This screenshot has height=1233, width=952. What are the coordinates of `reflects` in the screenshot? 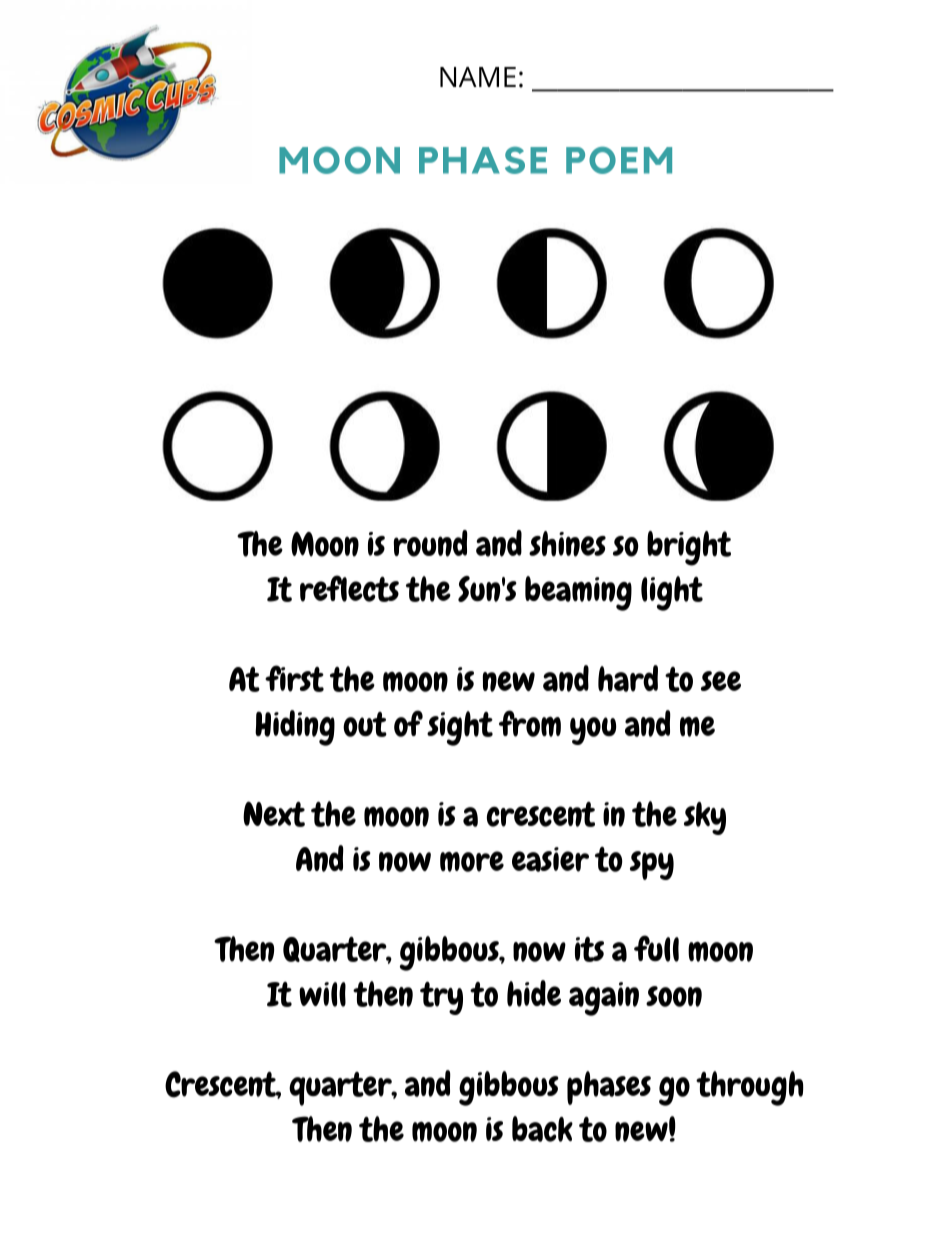 It's located at (349, 588).
